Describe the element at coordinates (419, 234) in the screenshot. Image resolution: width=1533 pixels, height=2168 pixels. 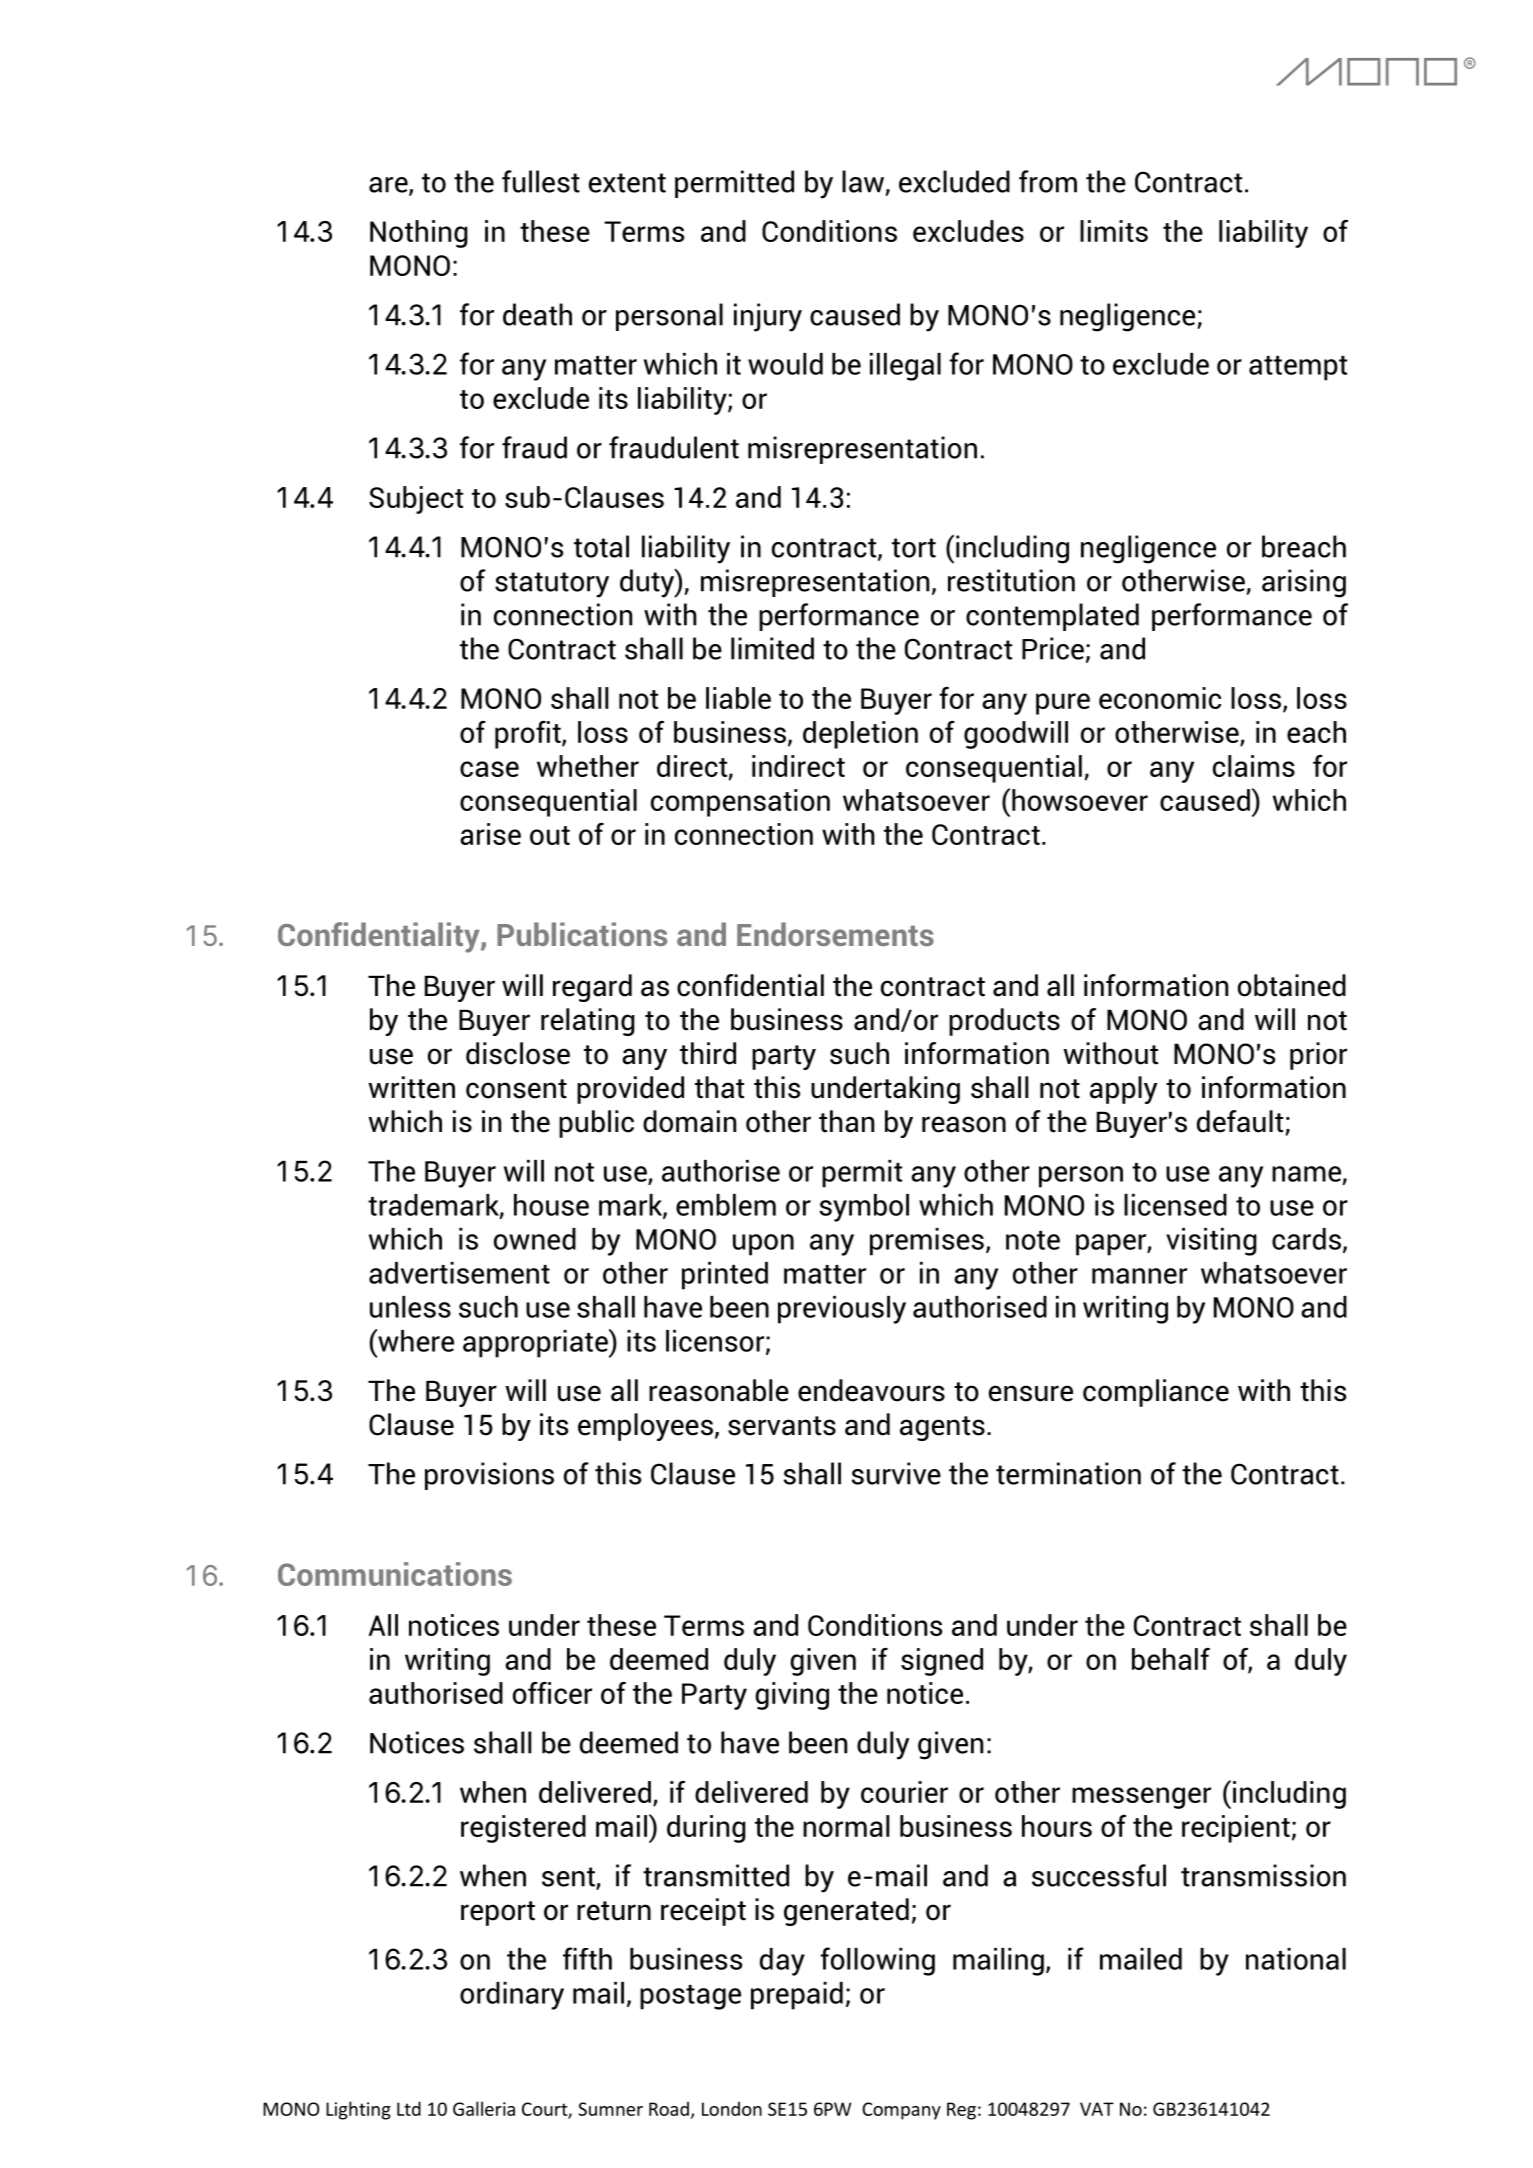
I see `Nothing` at that location.
